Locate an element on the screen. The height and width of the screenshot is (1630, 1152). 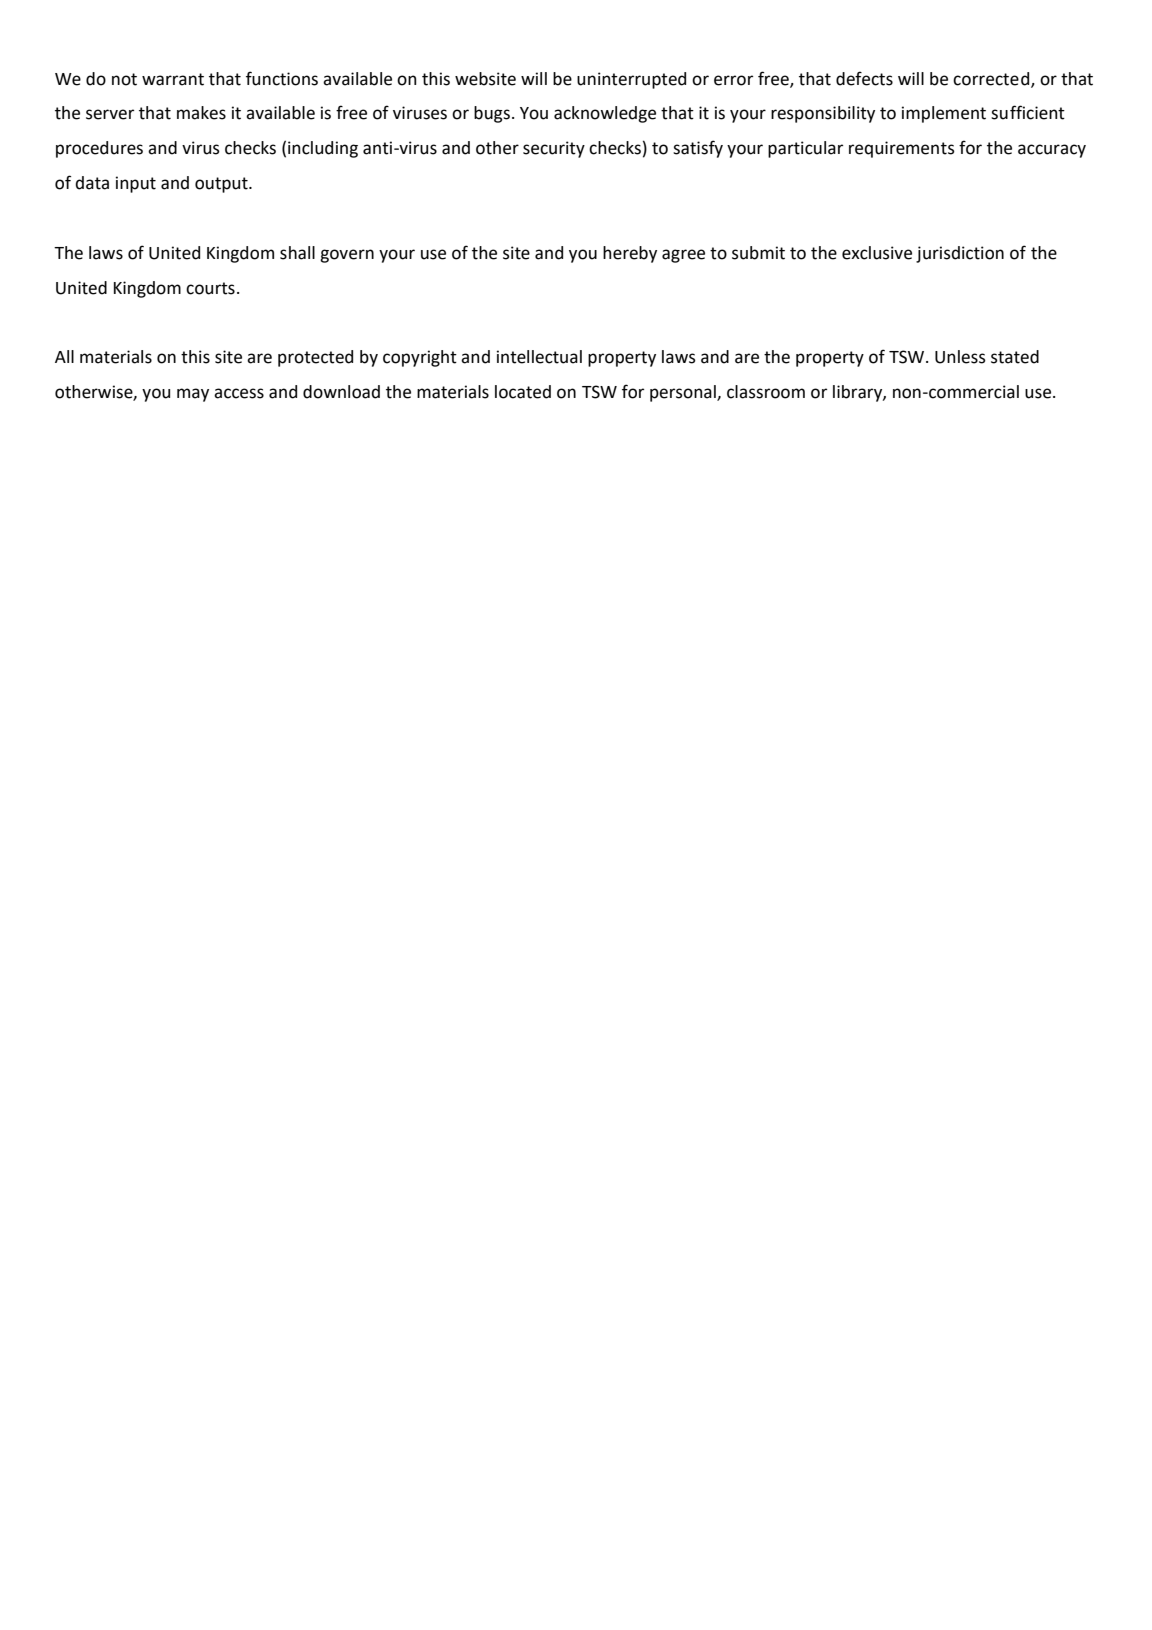
output is located at coordinates (222, 185).
